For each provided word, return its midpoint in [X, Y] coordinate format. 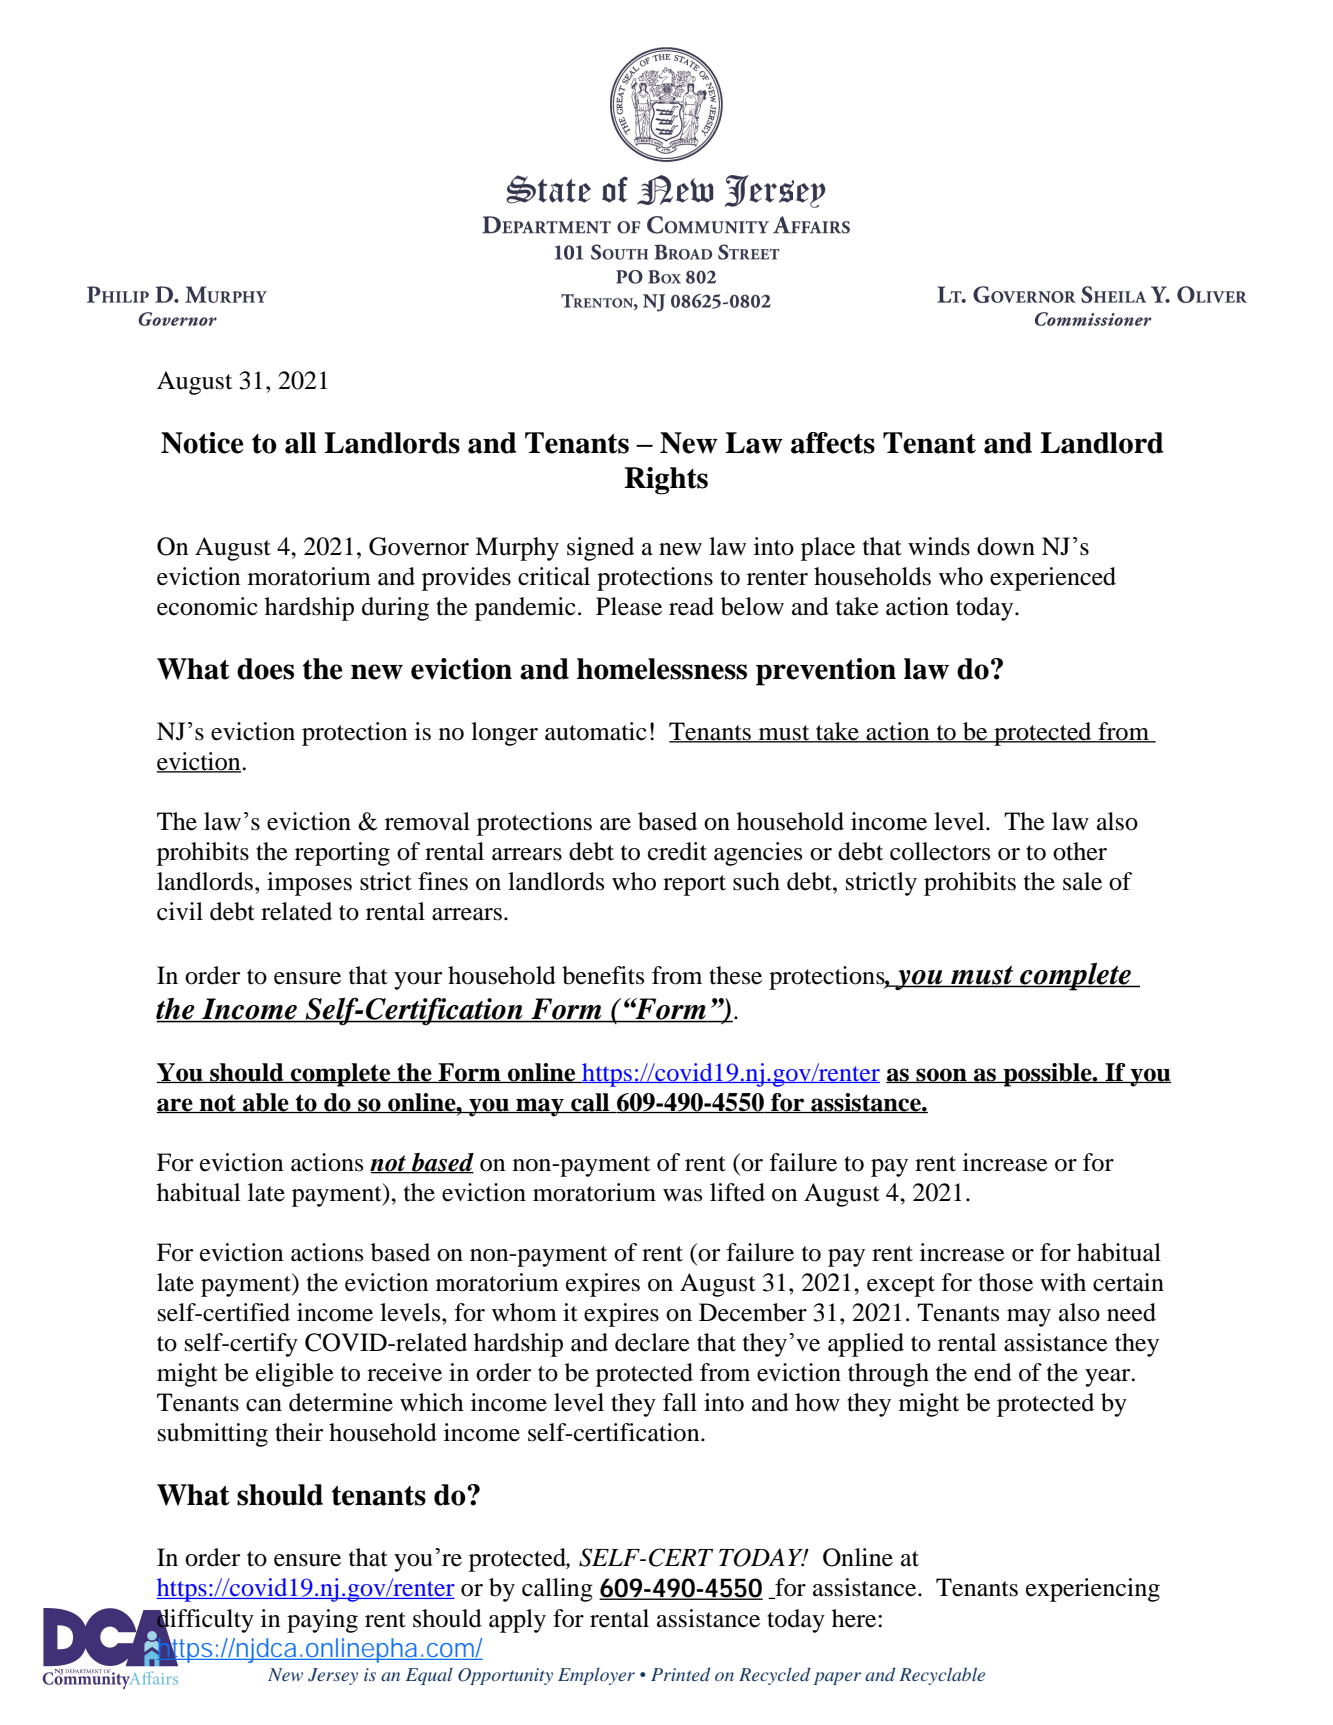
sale [1082, 881]
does [265, 669]
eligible [295, 1375]
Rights [666, 481]
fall [680, 1402]
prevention [826, 672]
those [1006, 1282]
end [993, 1372]
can [264, 1405]
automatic [596, 731]
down [1006, 546]
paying [322, 1621]
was [682, 1195]
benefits [603, 975]
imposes [309, 884]
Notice [202, 443]
